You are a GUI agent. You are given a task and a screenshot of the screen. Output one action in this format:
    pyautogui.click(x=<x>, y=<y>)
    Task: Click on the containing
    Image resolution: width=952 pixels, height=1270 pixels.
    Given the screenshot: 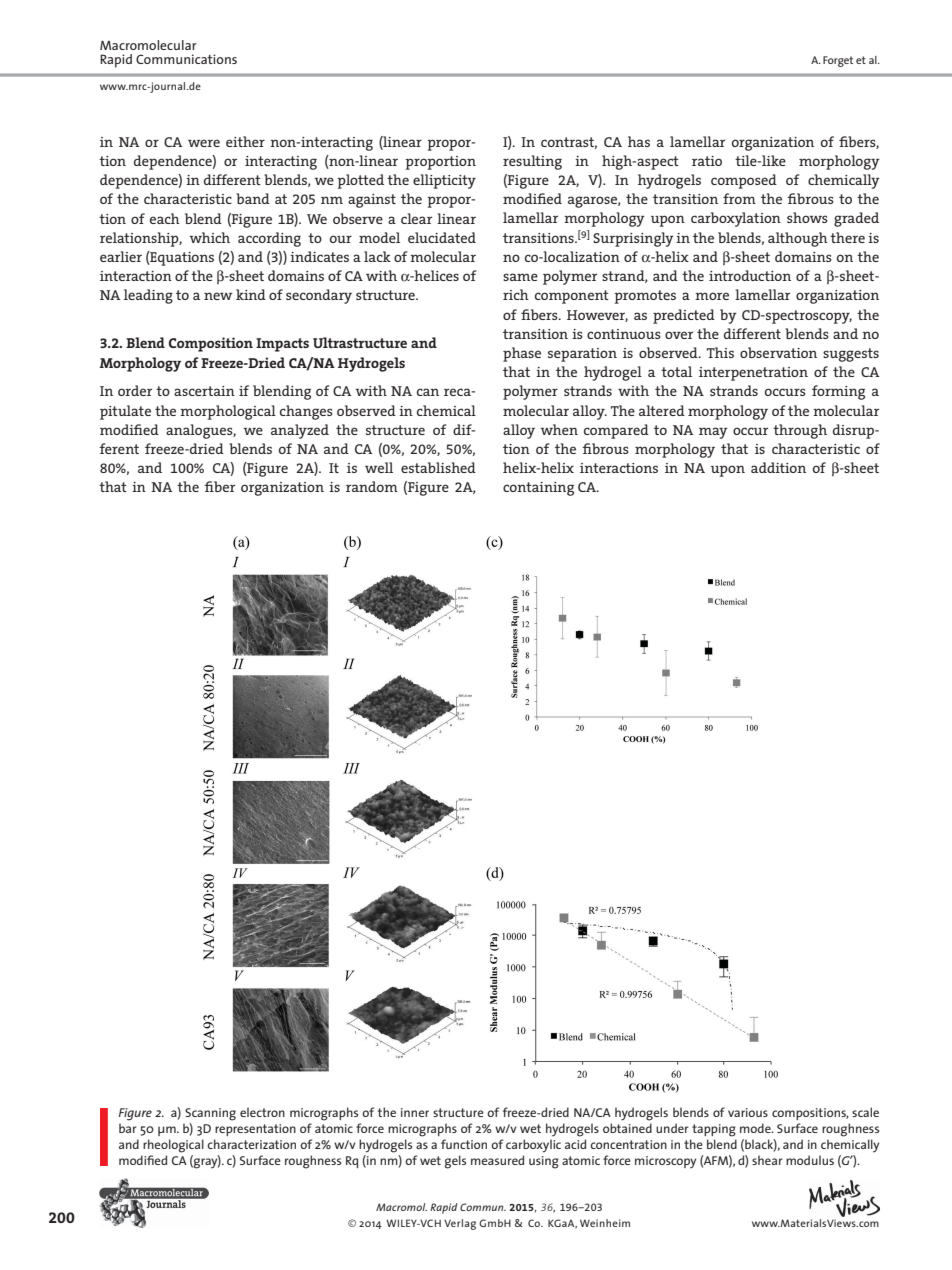 What is the action you would take?
    pyautogui.click(x=538, y=489)
